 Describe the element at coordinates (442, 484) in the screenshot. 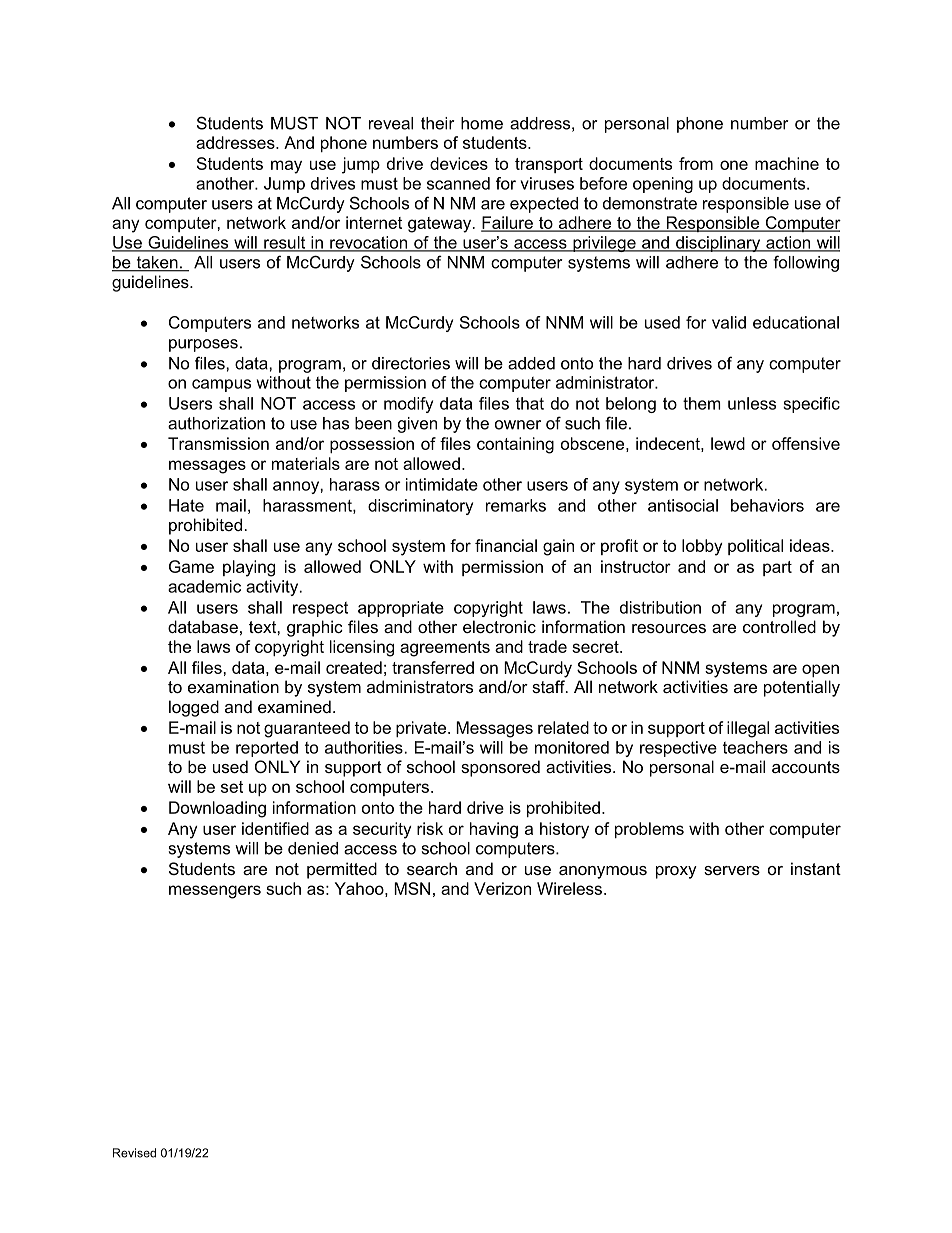

I see `intimidate` at that location.
